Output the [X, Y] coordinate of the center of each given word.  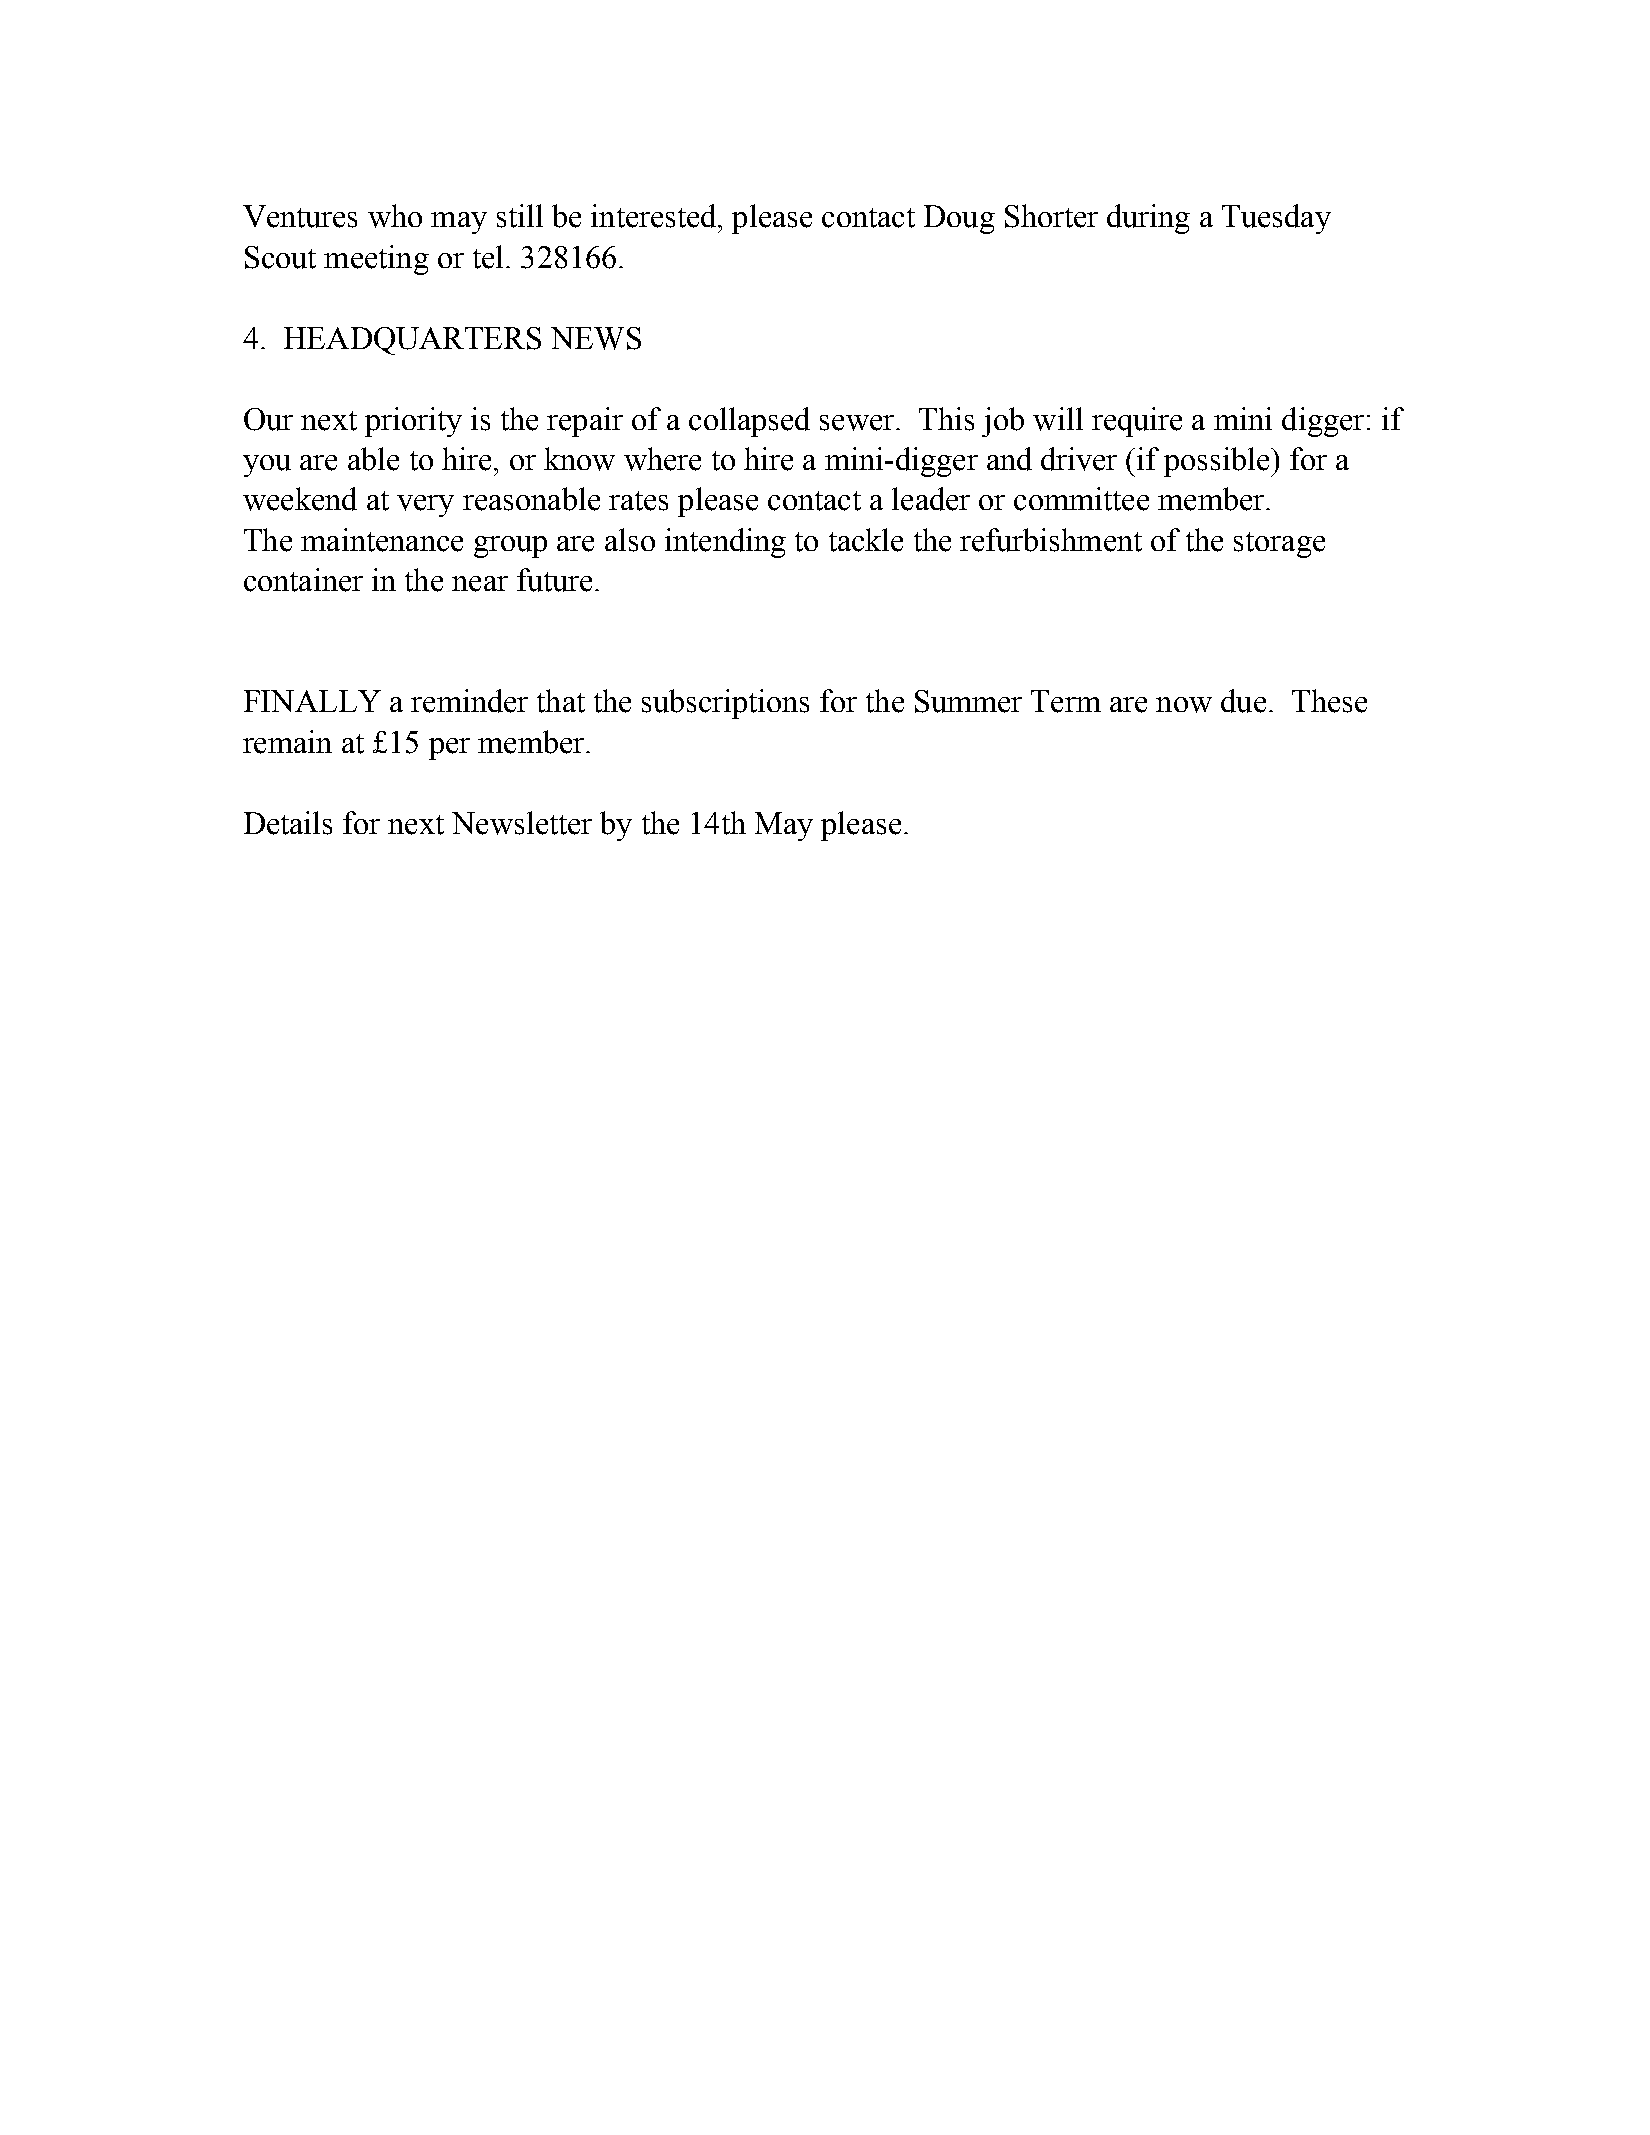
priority [413, 422]
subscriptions [725, 704]
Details [288, 823]
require [1137, 422]
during [1148, 219]
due [1243, 701]
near [480, 584]
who [395, 216]
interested [655, 216]
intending [725, 543]
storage [1279, 545]
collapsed [749, 422]
